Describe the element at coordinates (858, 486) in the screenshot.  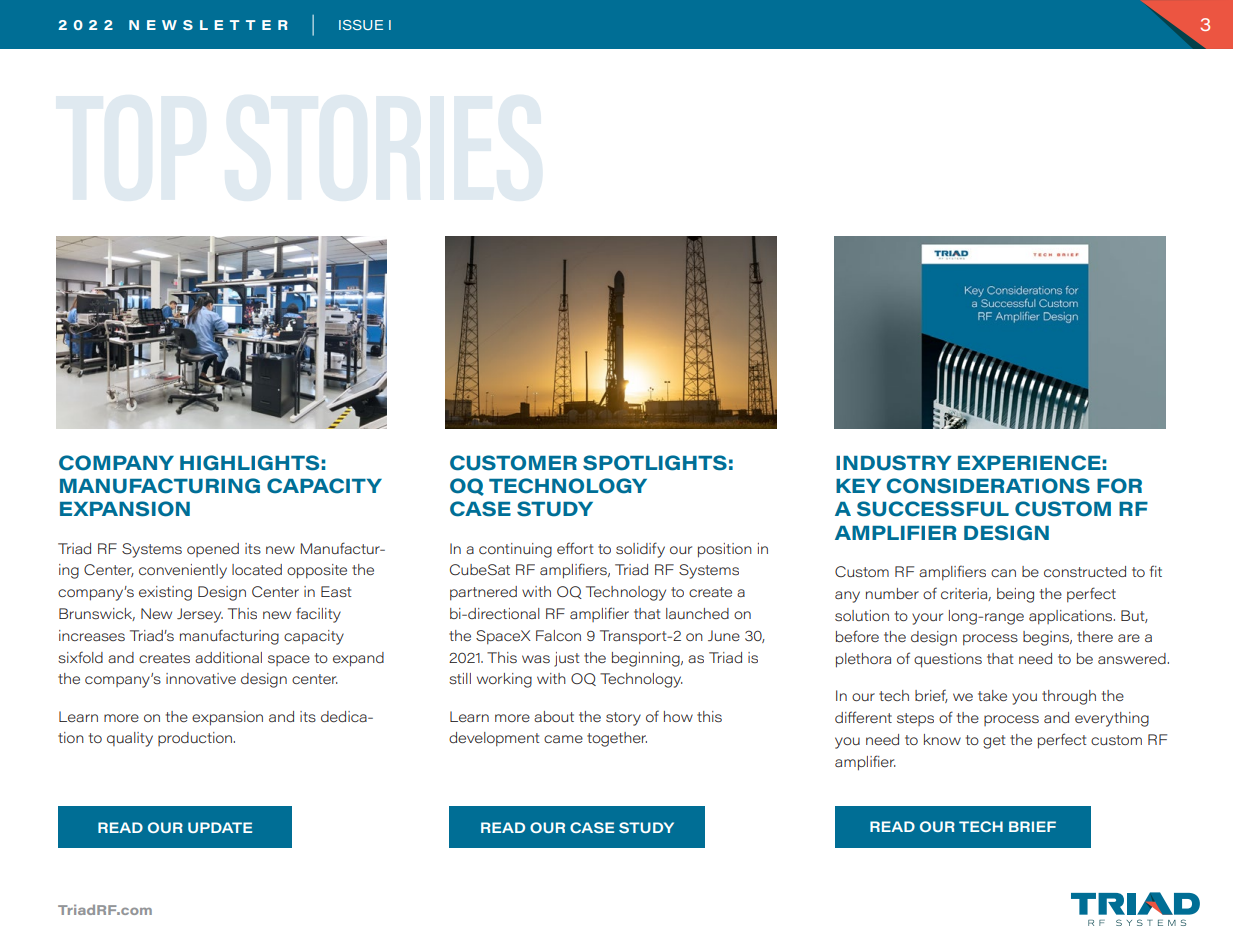
I see `KEY` at that location.
